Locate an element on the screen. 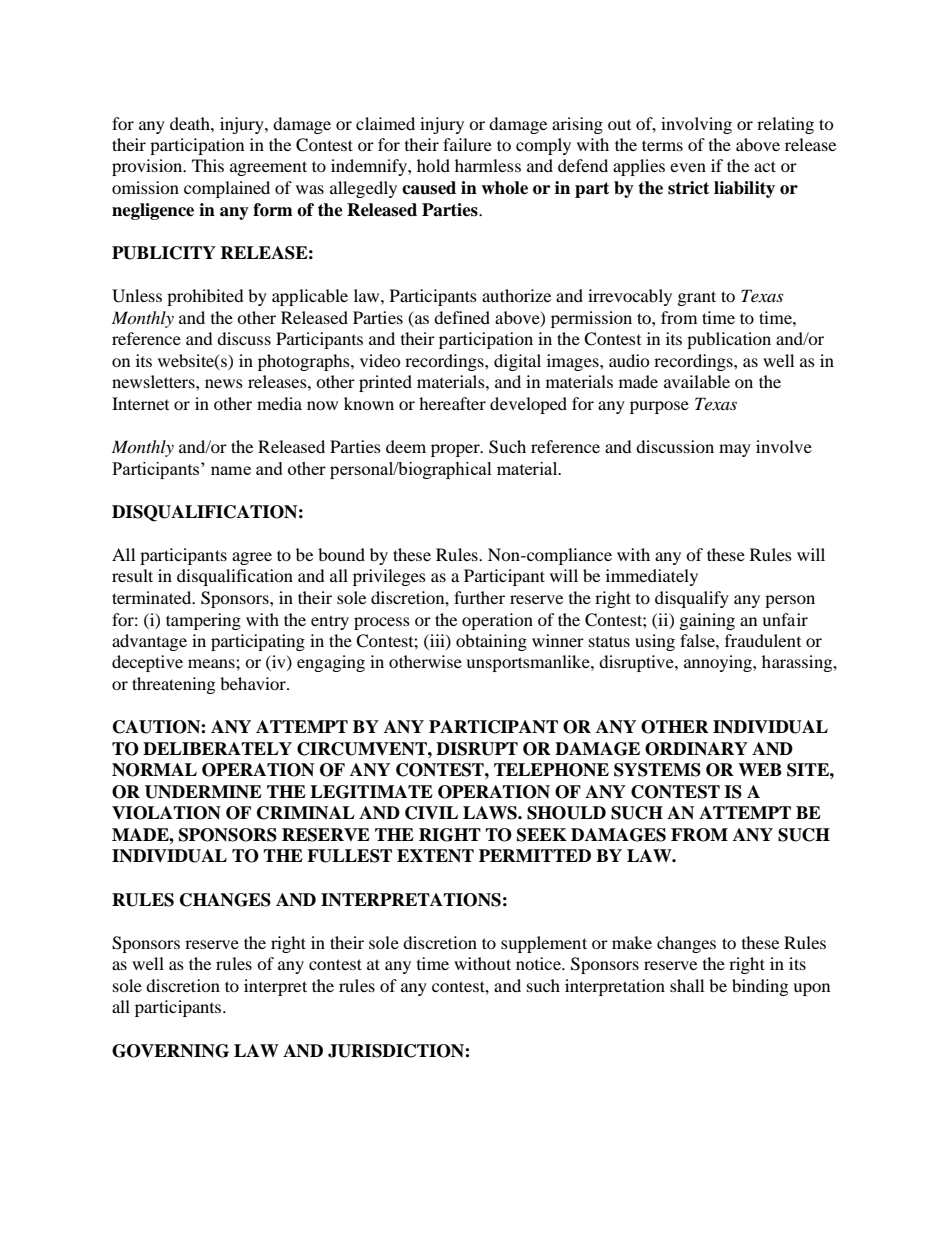  failure is located at coordinates (467, 144).
